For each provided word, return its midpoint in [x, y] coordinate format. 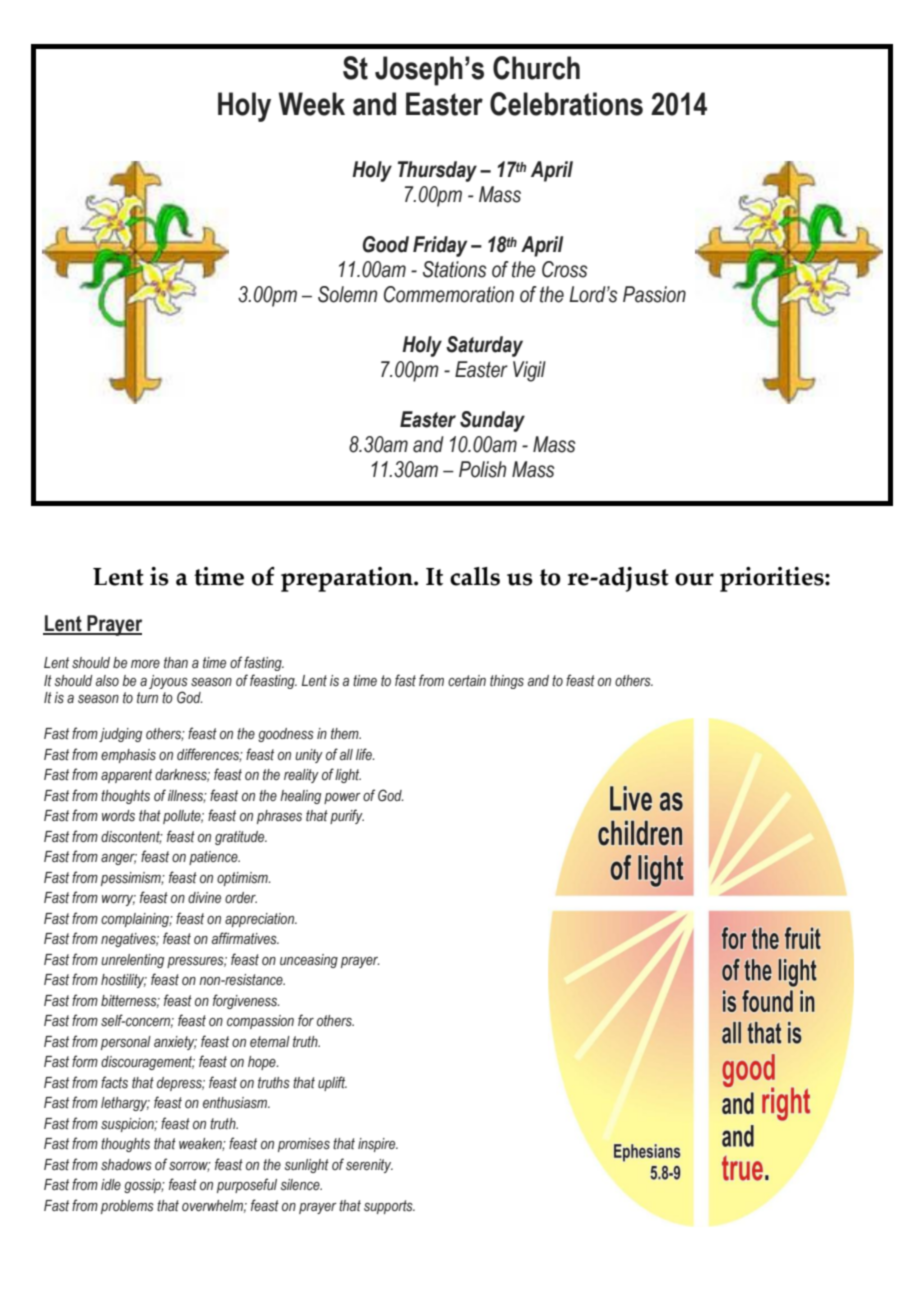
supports [389, 1207]
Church [536, 68]
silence [301, 1185]
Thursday [437, 171]
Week [312, 104]
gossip [144, 1186]
